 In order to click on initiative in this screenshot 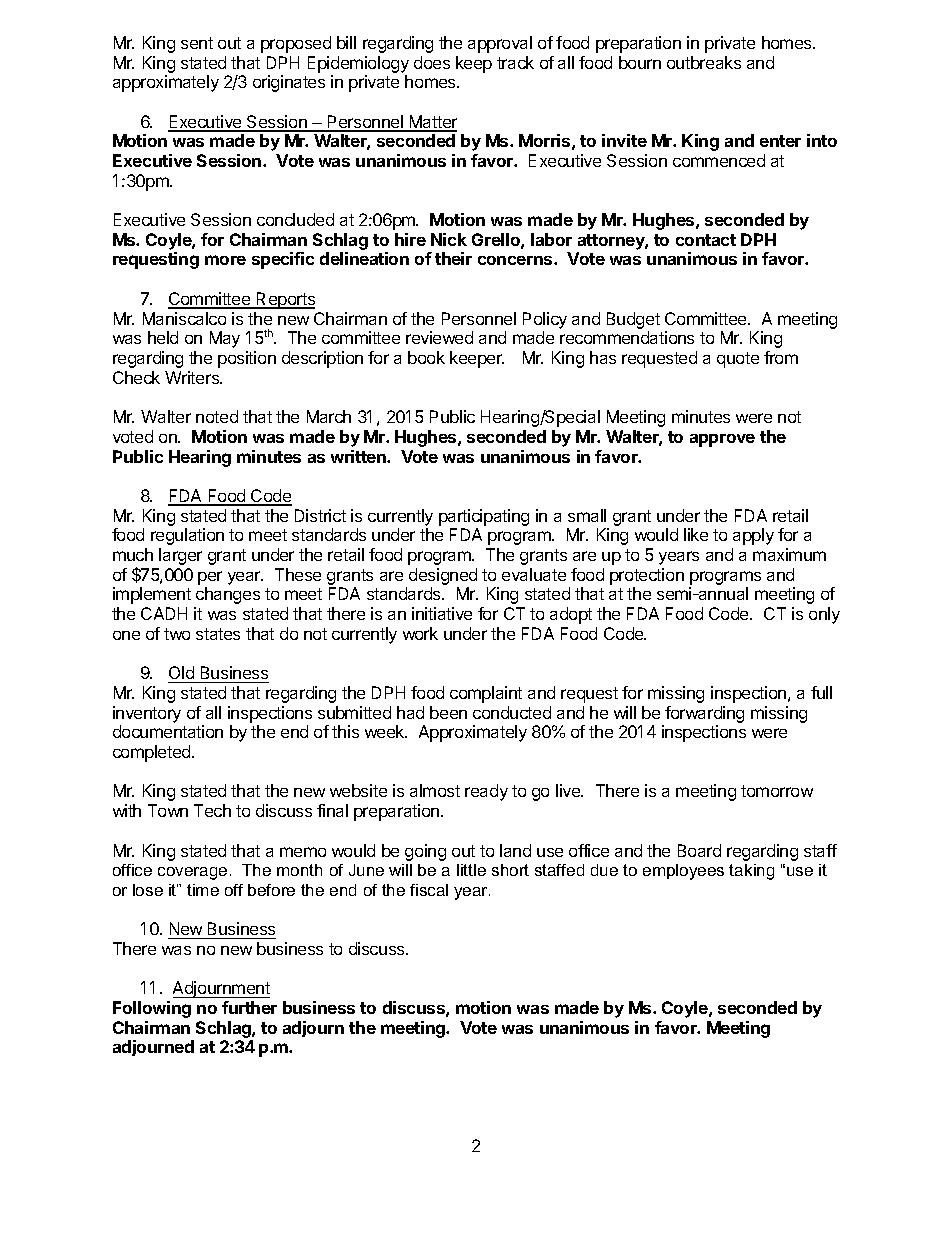, I will do `click(442, 613)`.
